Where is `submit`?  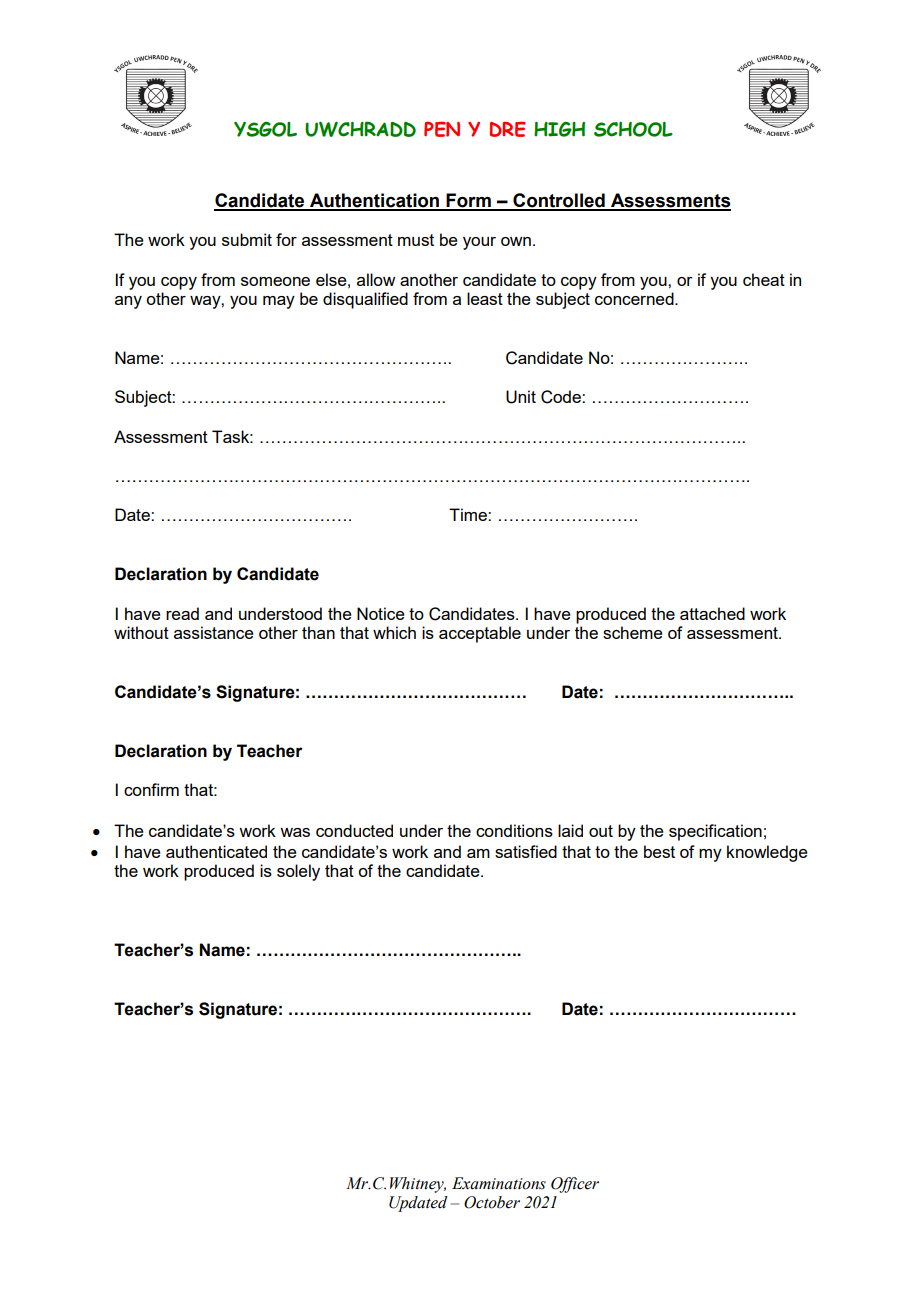
submit is located at coordinates (247, 239).
